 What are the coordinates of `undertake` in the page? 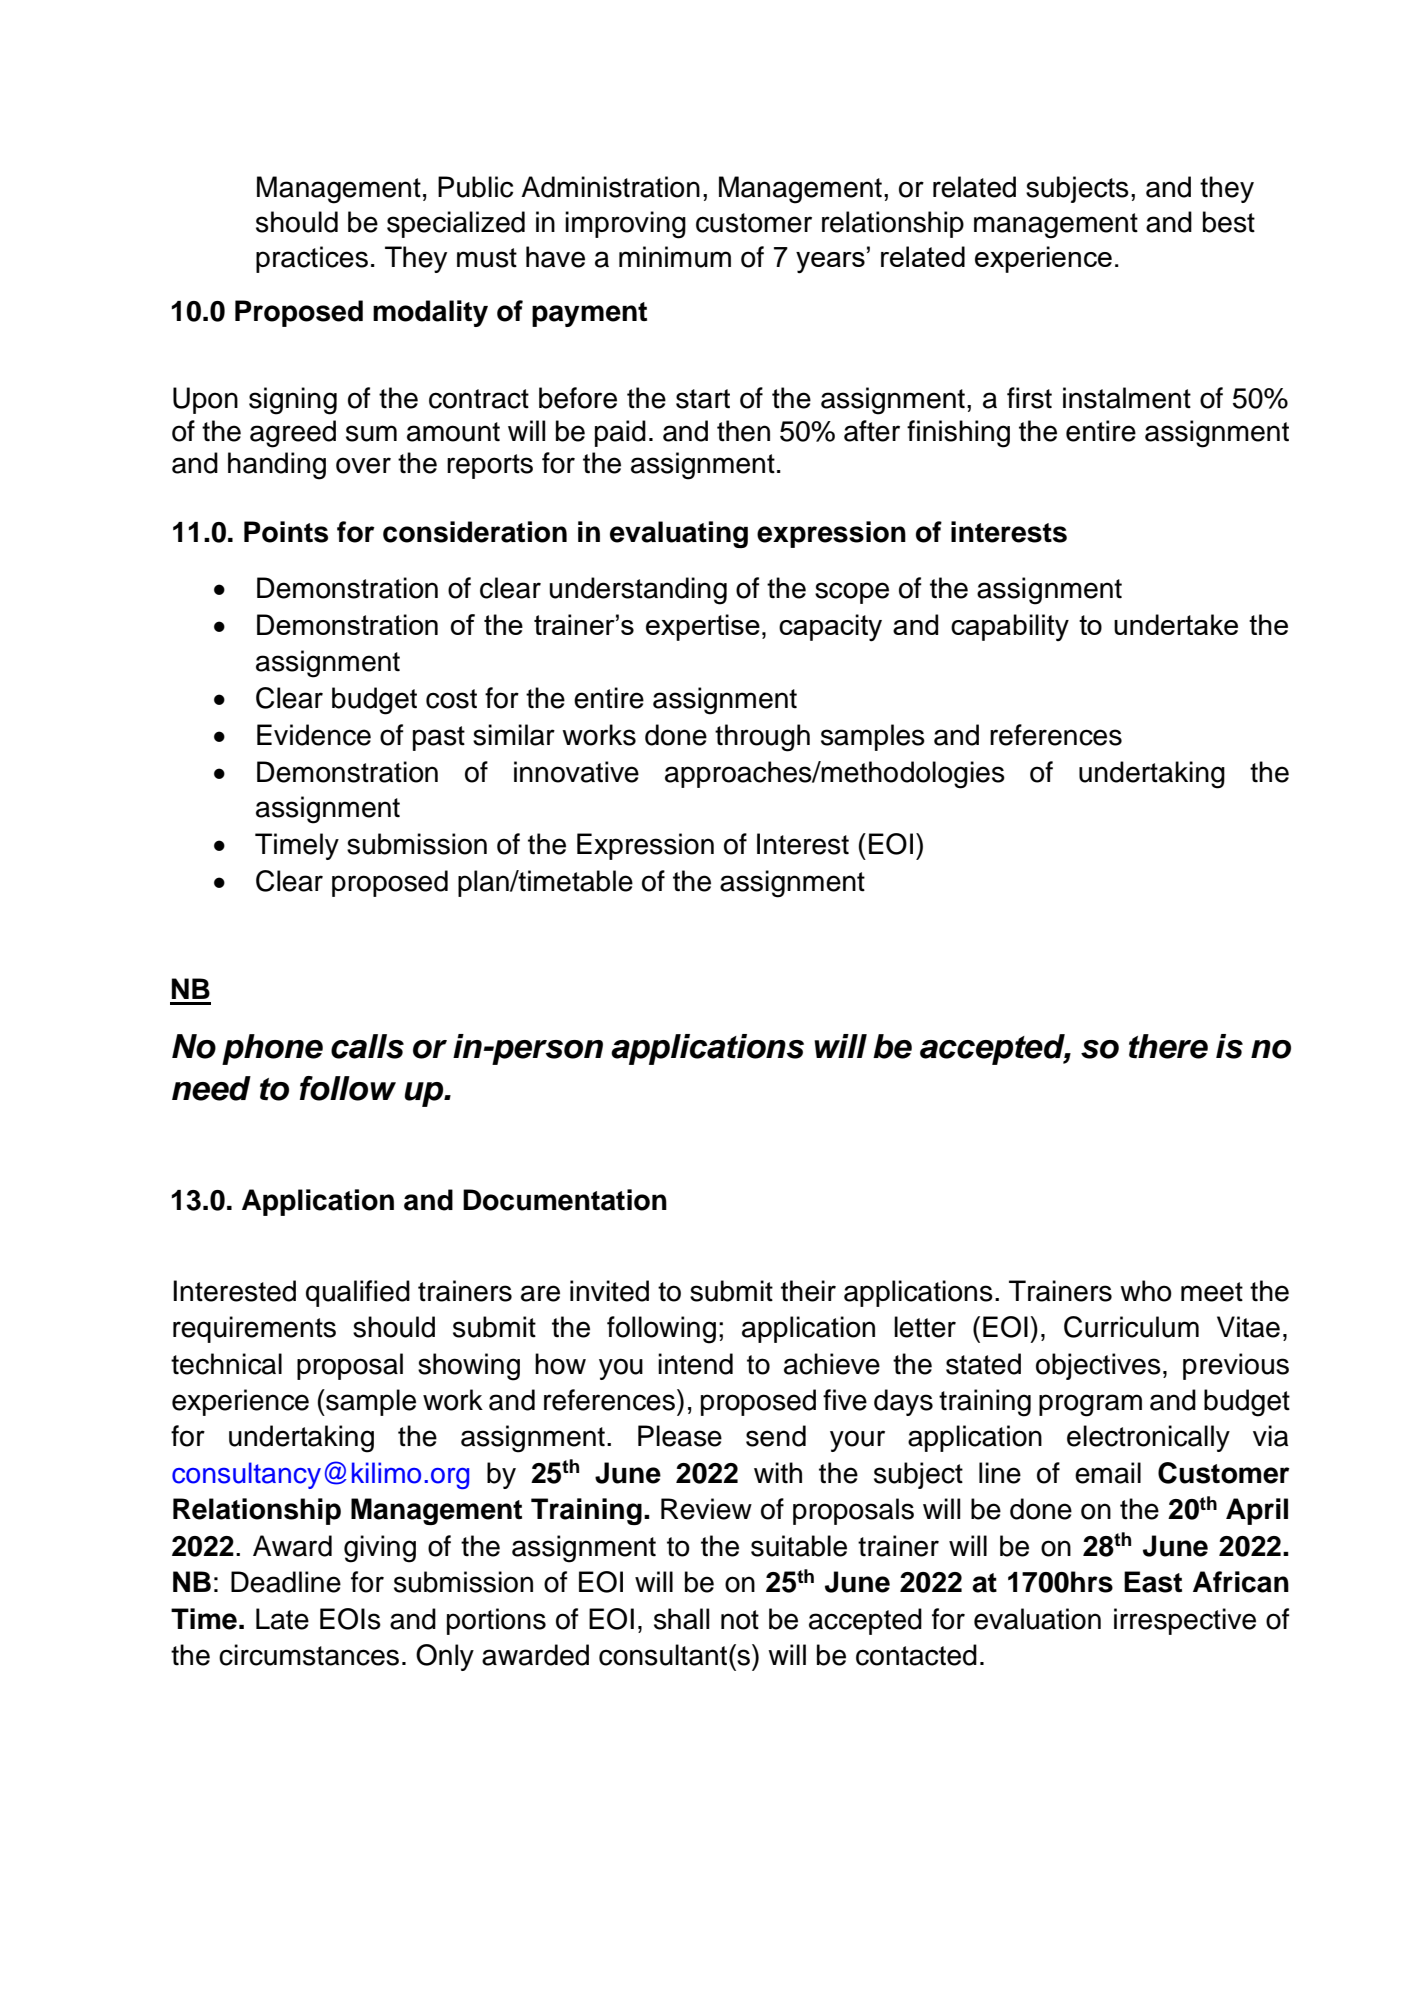 It's located at (1176, 624).
